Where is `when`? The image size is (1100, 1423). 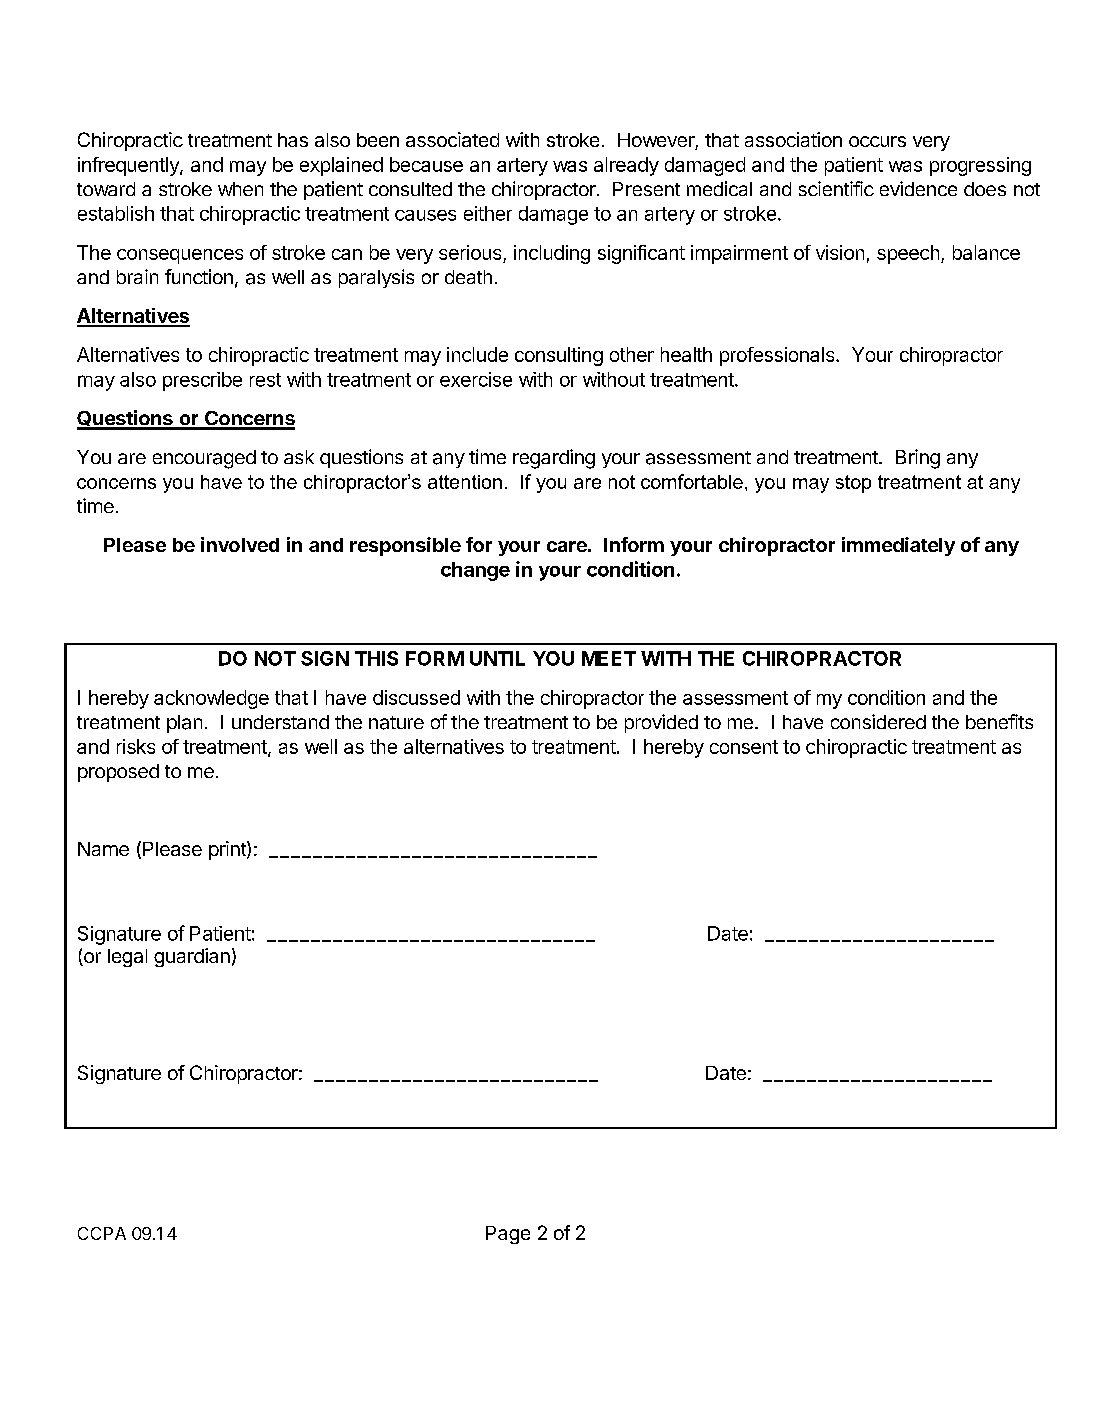 when is located at coordinates (240, 189).
